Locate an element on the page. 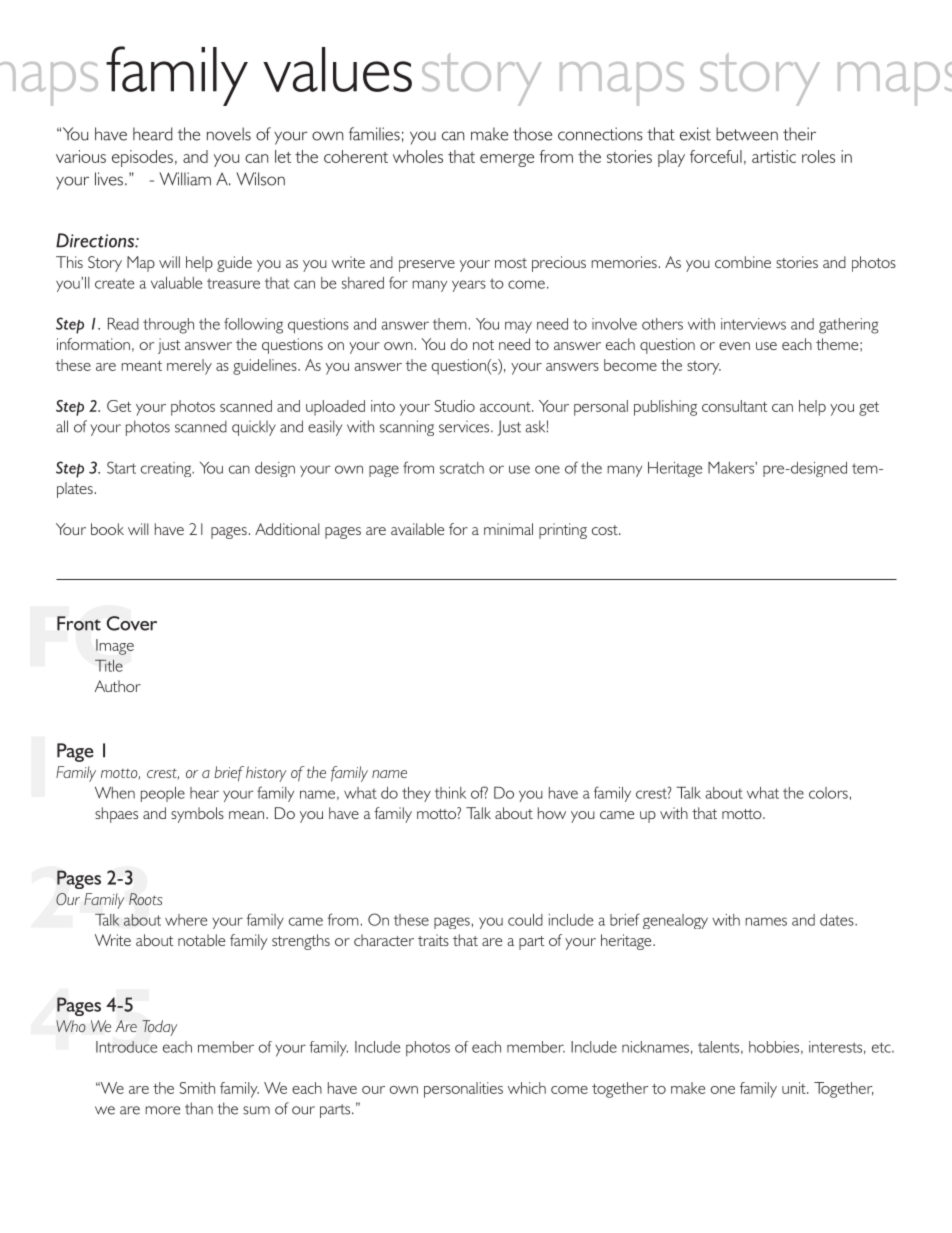  episodes is located at coordinates (142, 158).
